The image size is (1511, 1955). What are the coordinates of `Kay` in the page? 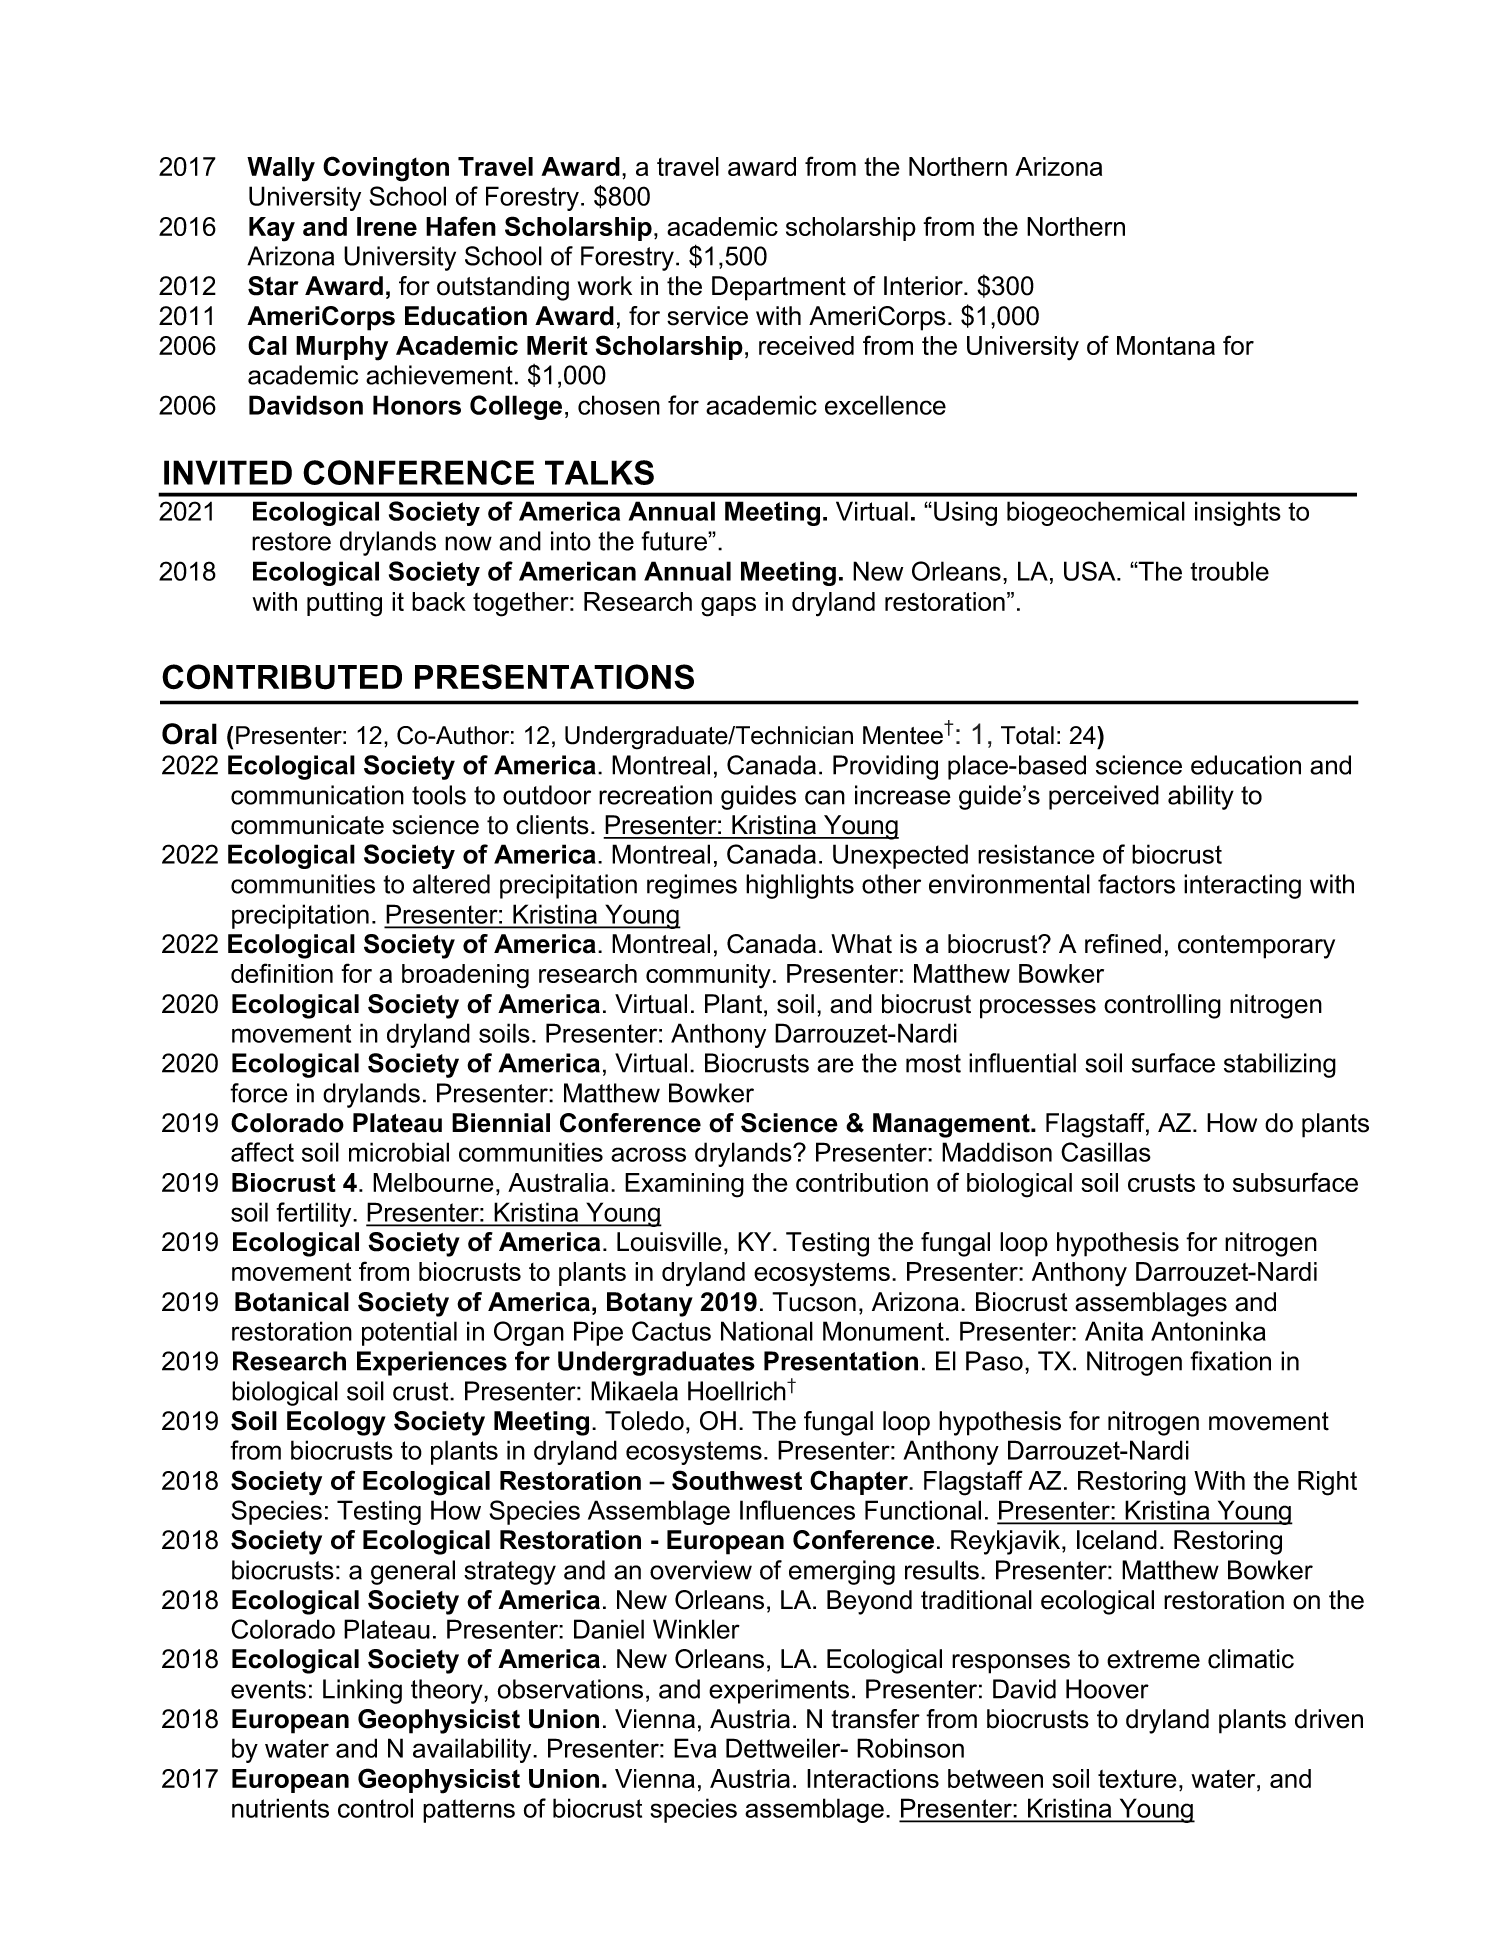 It's located at (272, 229).
